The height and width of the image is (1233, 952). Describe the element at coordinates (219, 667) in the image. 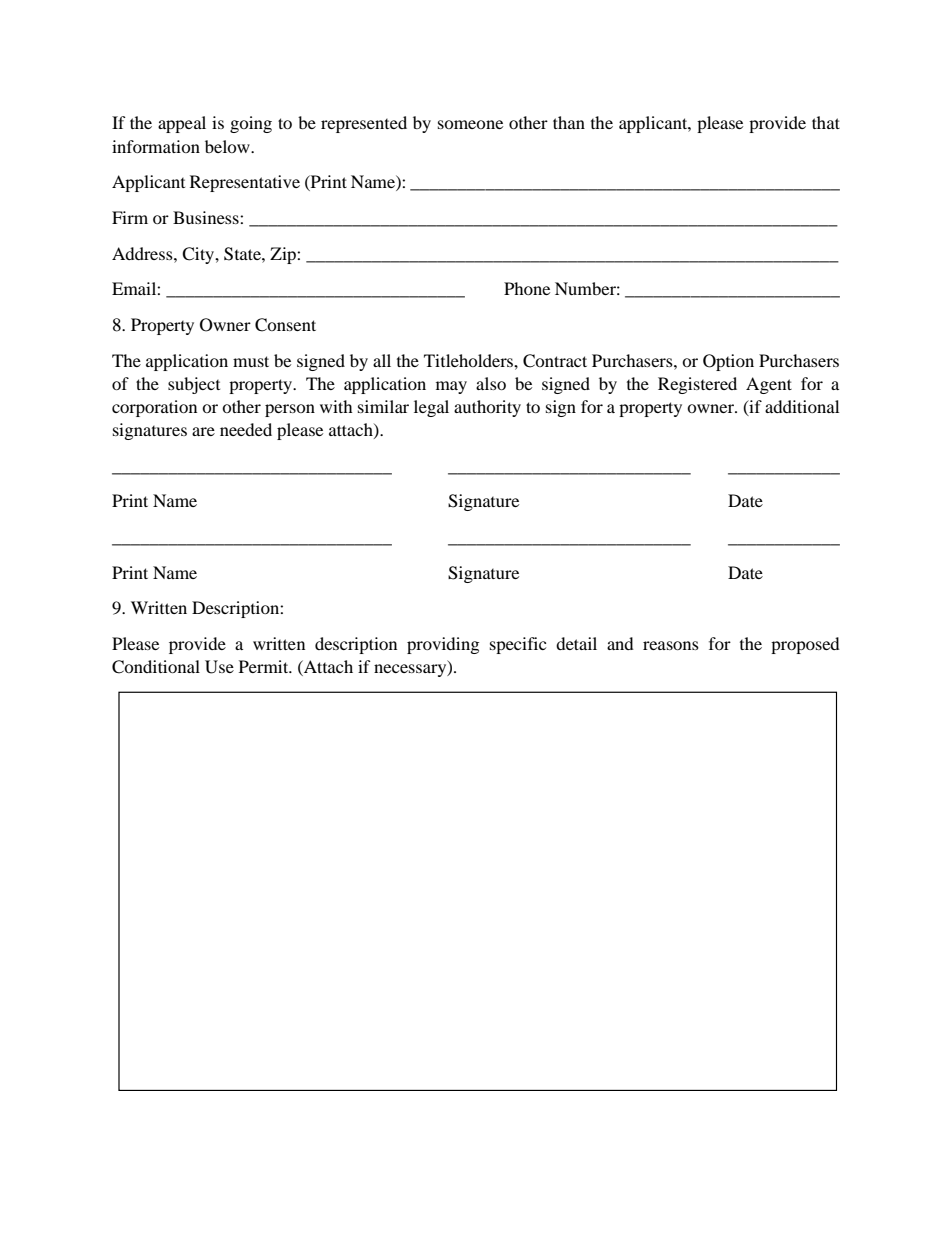

I see `Use` at that location.
